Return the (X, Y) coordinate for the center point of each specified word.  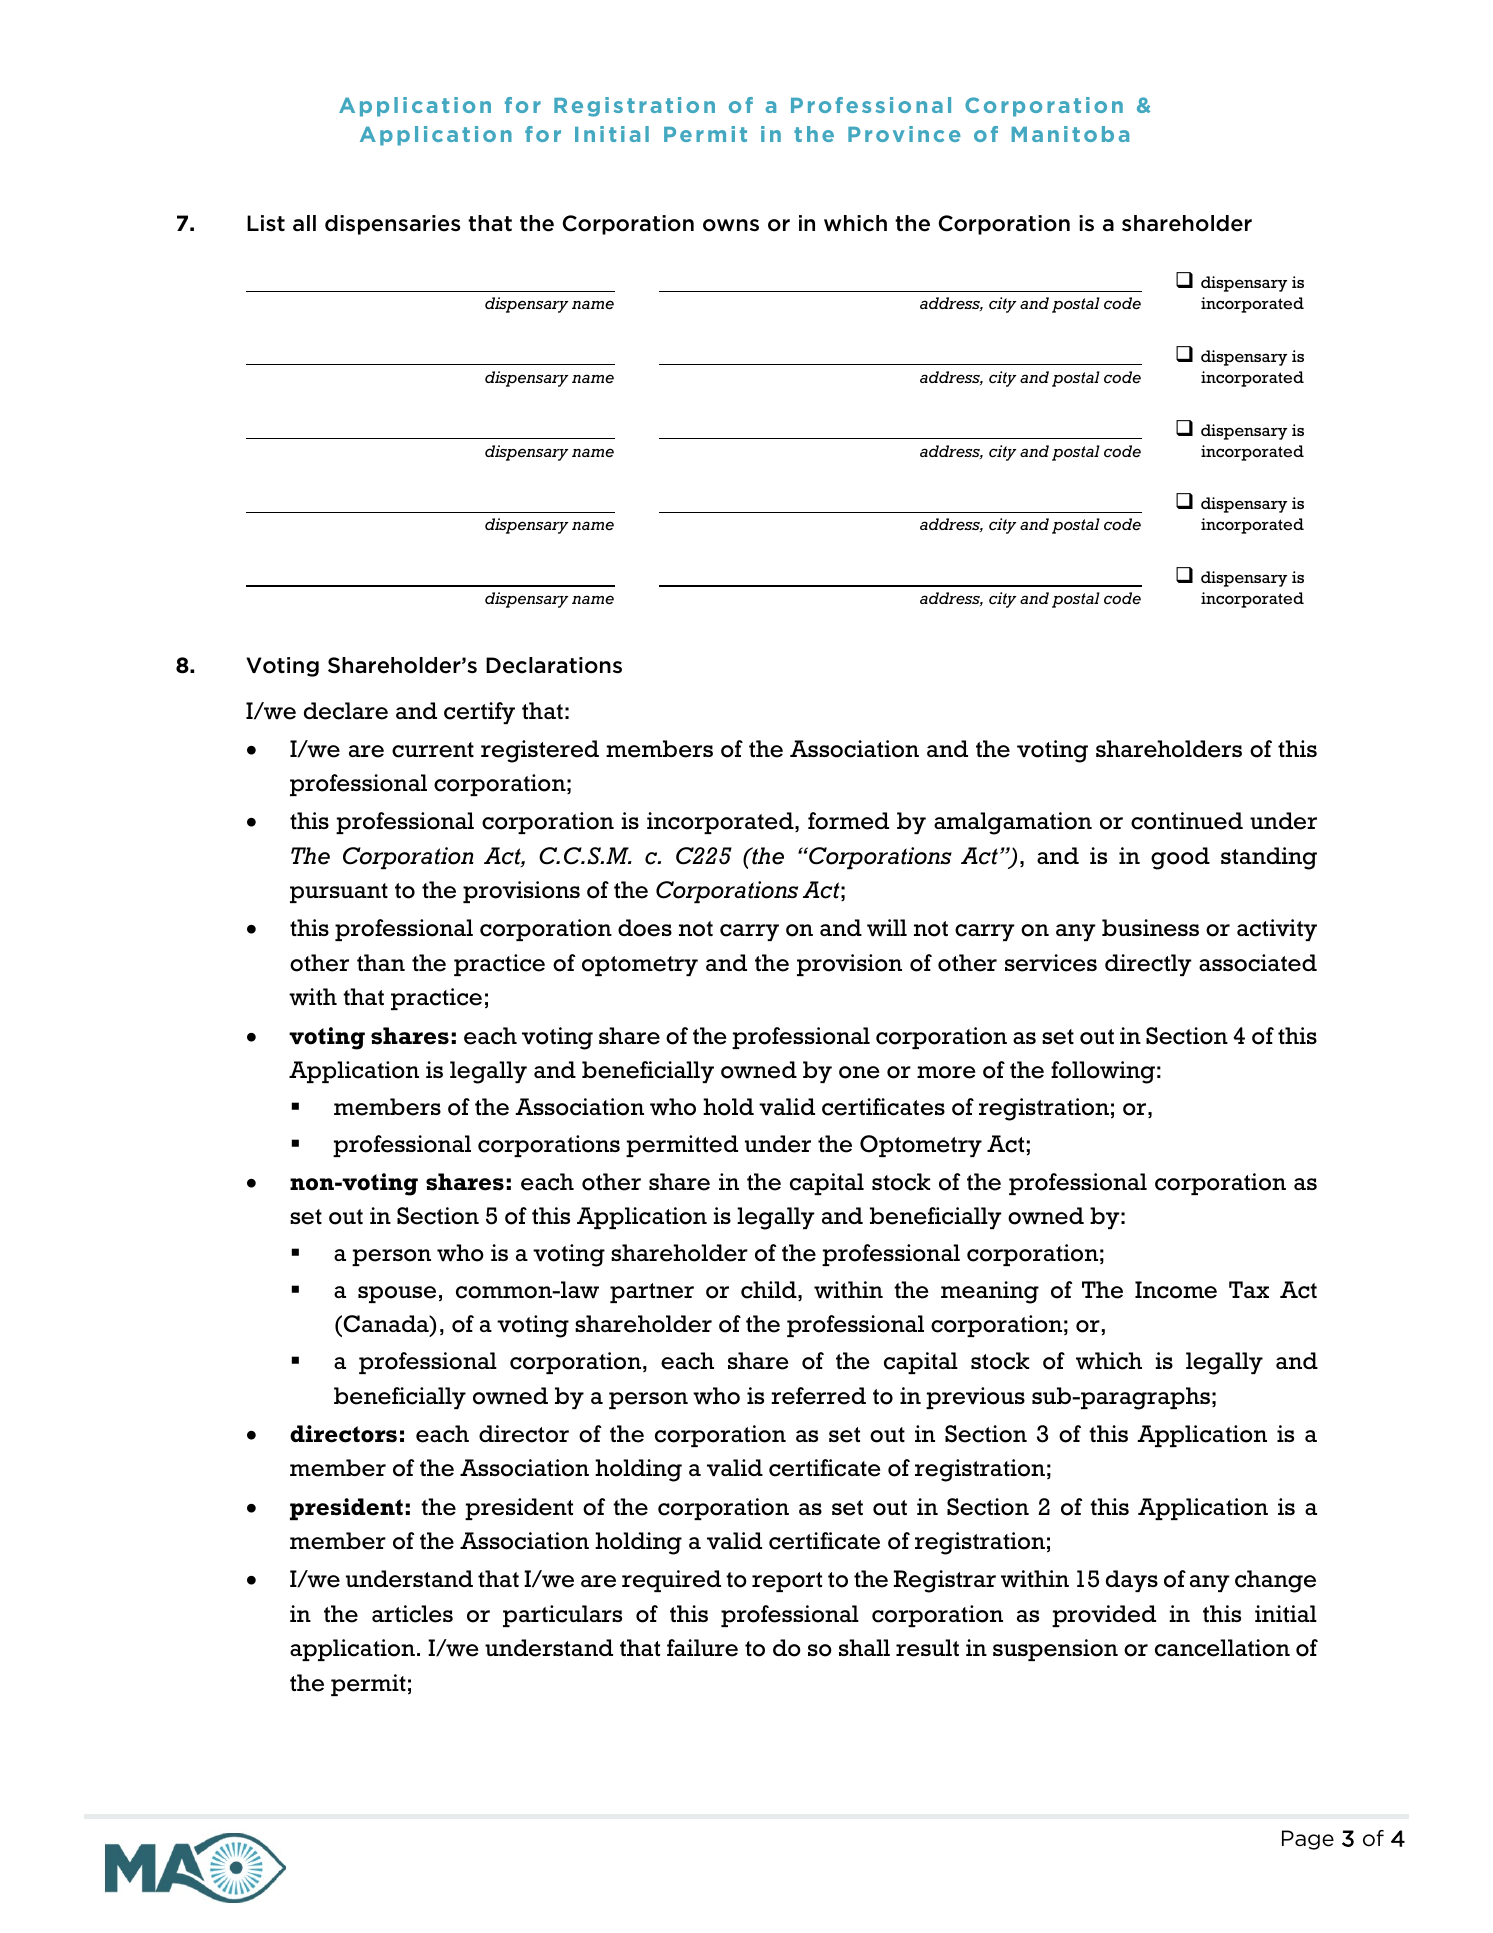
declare (346, 711)
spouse (397, 1294)
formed (848, 821)
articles (412, 1614)
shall (864, 1647)
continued (1187, 821)
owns (731, 225)
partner (652, 1293)
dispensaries (392, 225)
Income (1176, 1290)
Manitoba (1070, 134)
